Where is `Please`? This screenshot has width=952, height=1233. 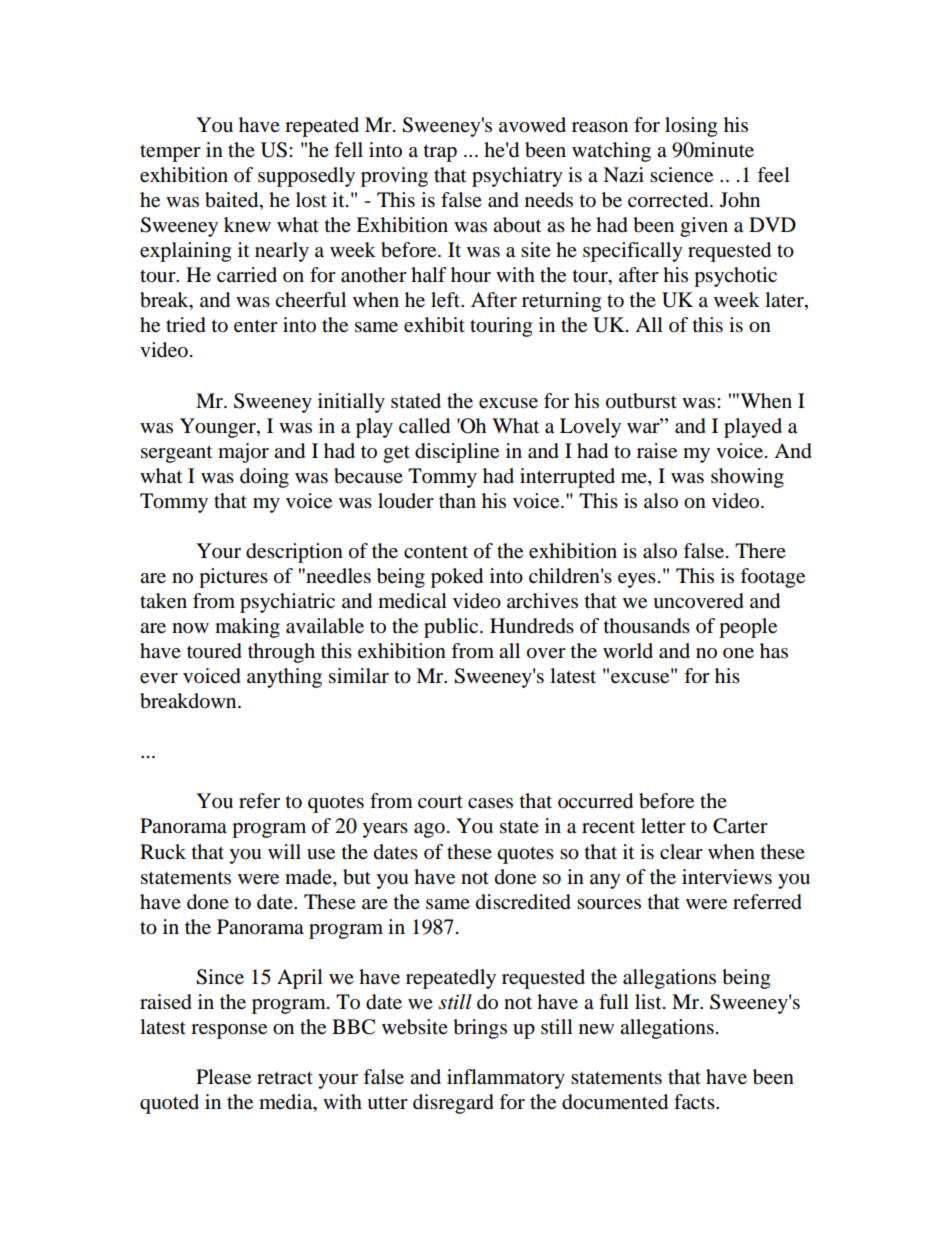
Please is located at coordinates (223, 1077).
